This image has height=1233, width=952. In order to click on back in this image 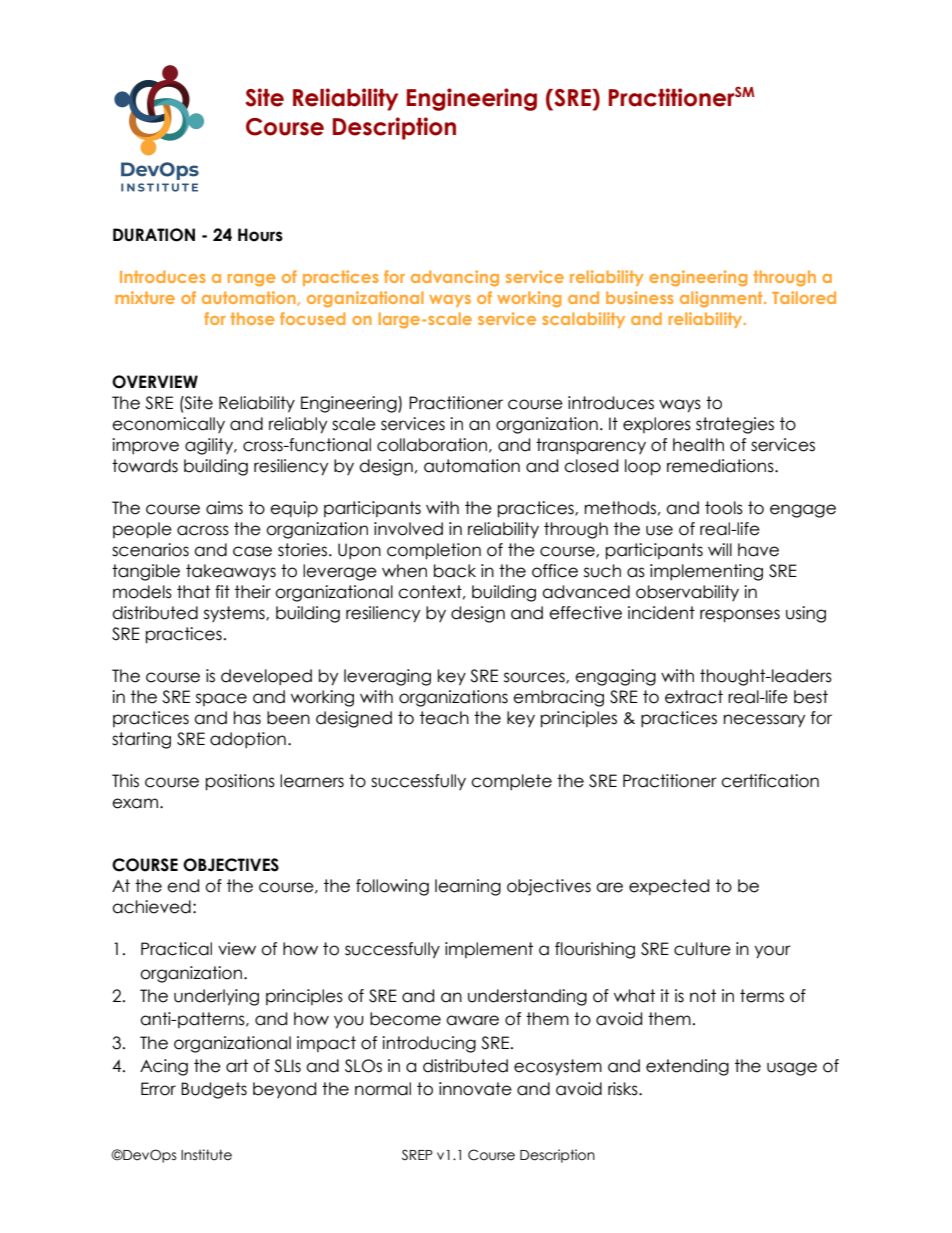, I will do `click(455, 571)`.
